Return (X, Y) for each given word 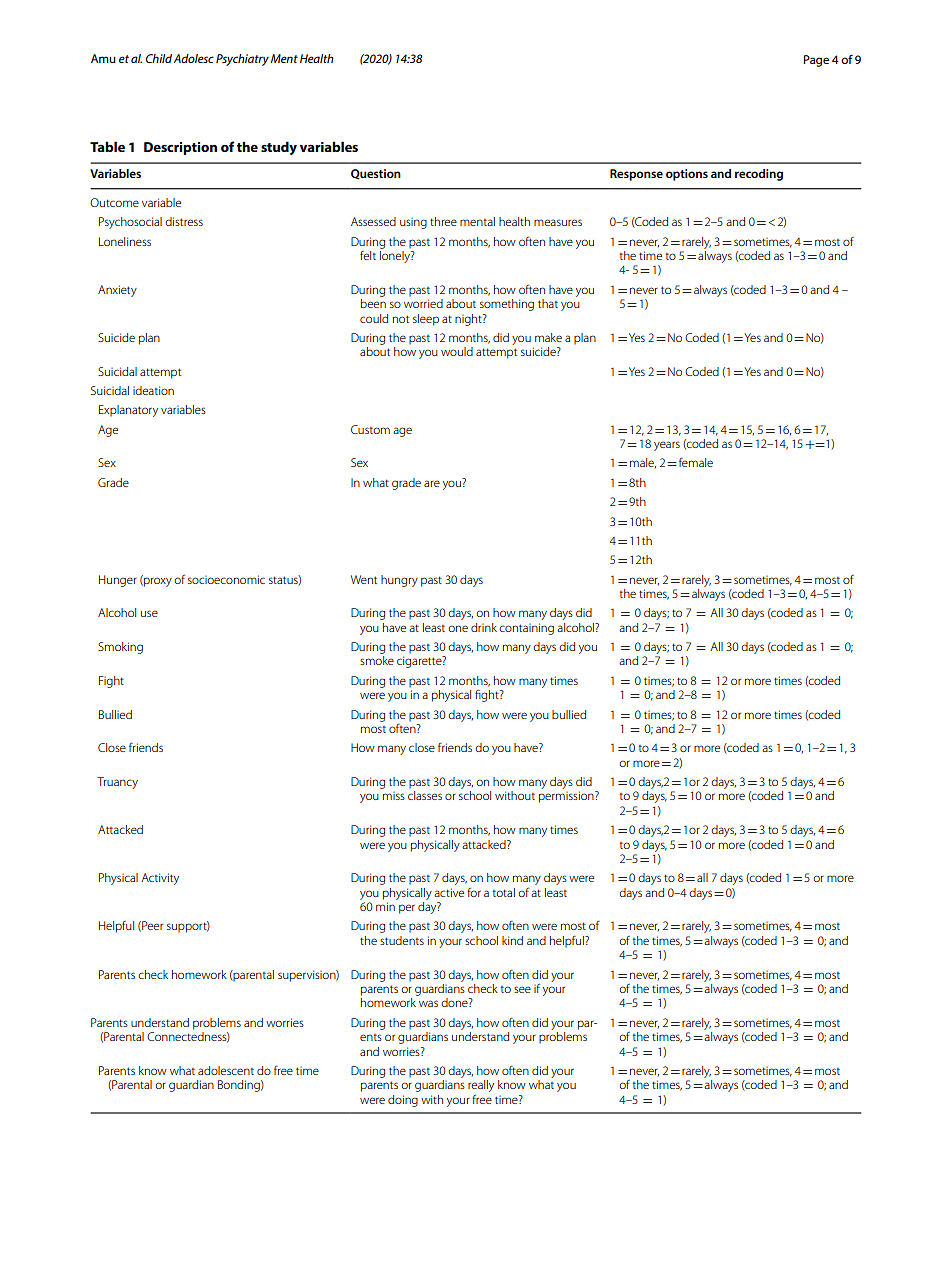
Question (376, 174)
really (481, 1086)
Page (816, 61)
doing (403, 1101)
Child (160, 58)
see (522, 989)
